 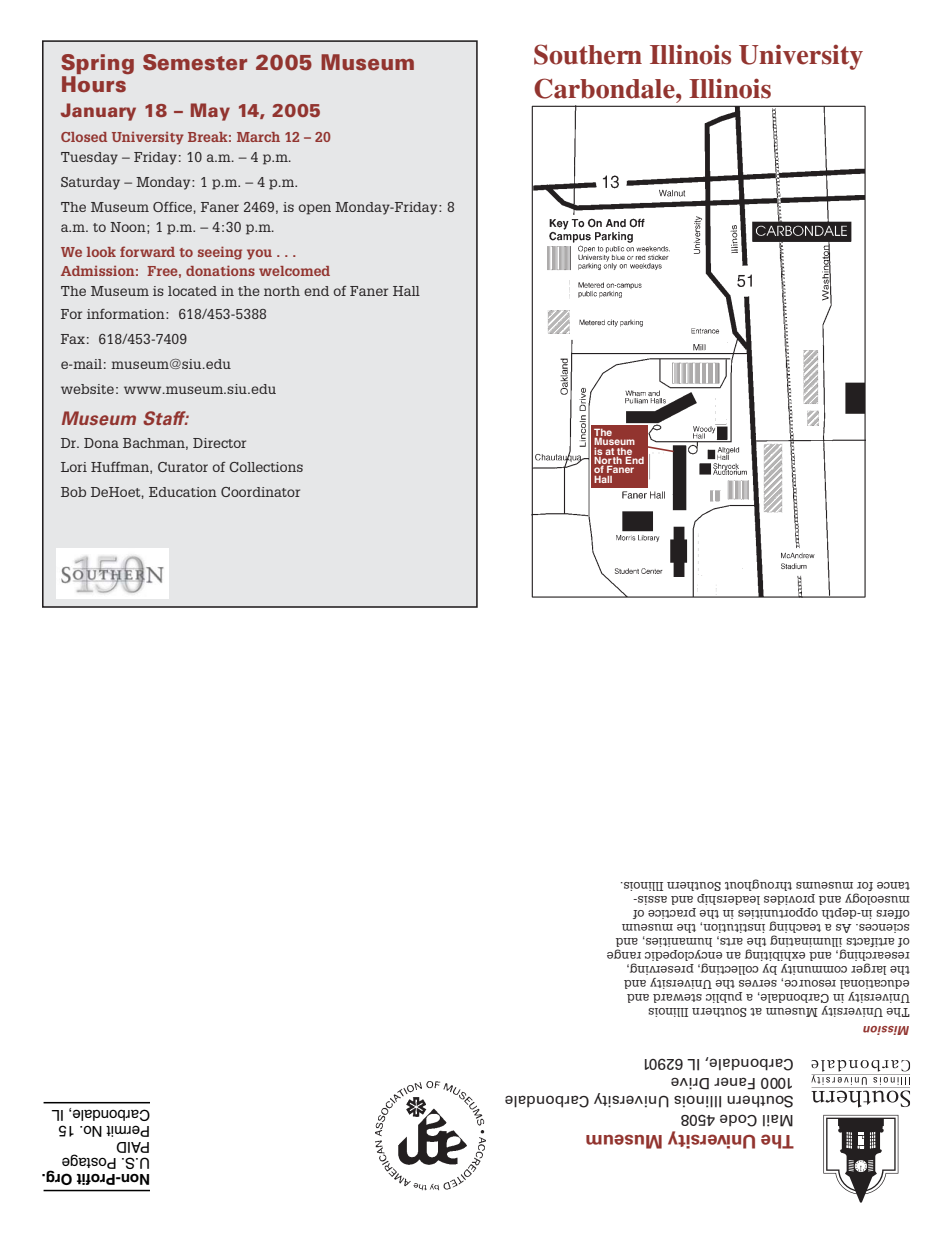 What do you see at coordinates (74, 467) in the screenshot?
I see `Lori` at bounding box center [74, 467].
